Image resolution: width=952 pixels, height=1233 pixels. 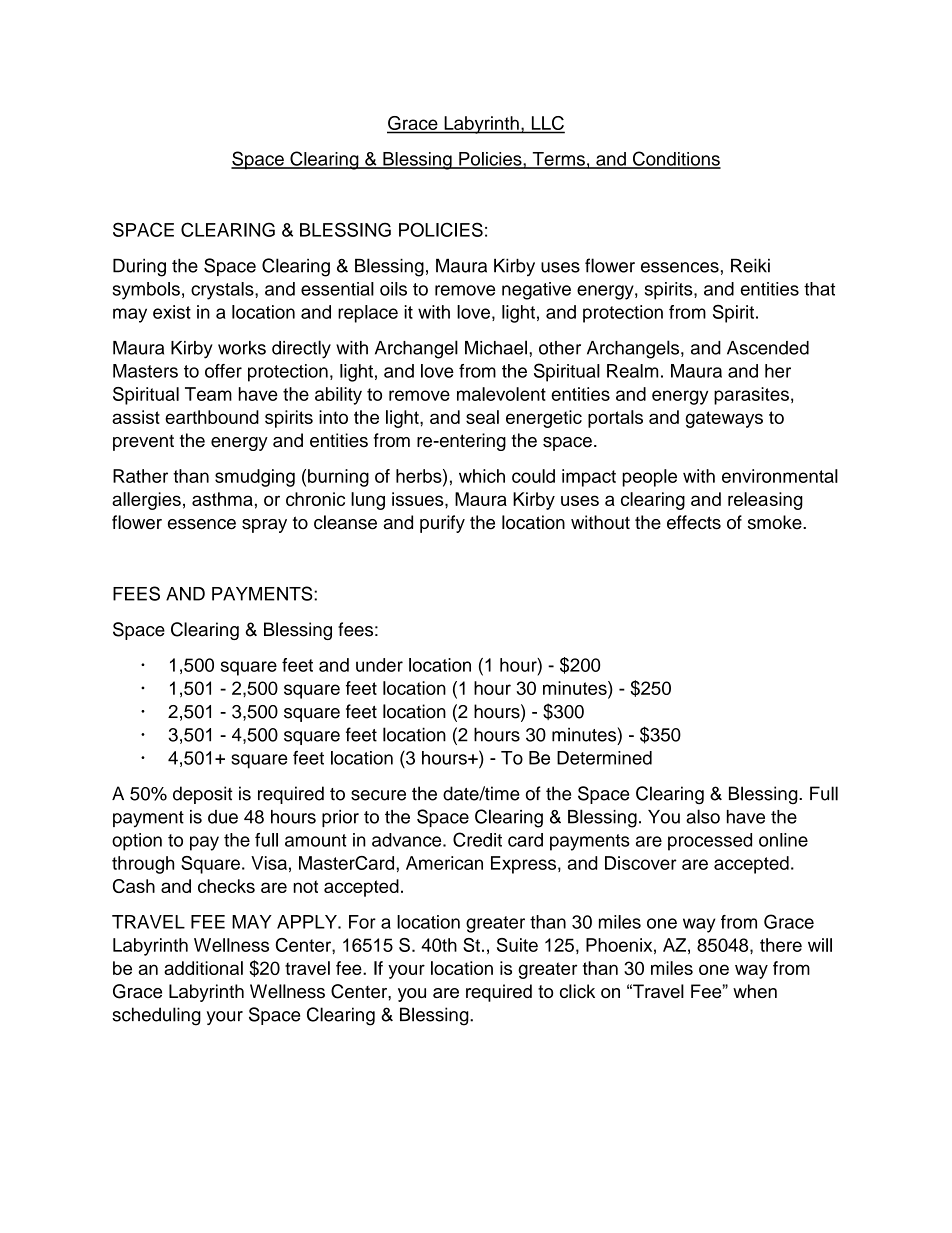 I want to click on additional, so click(x=203, y=968).
